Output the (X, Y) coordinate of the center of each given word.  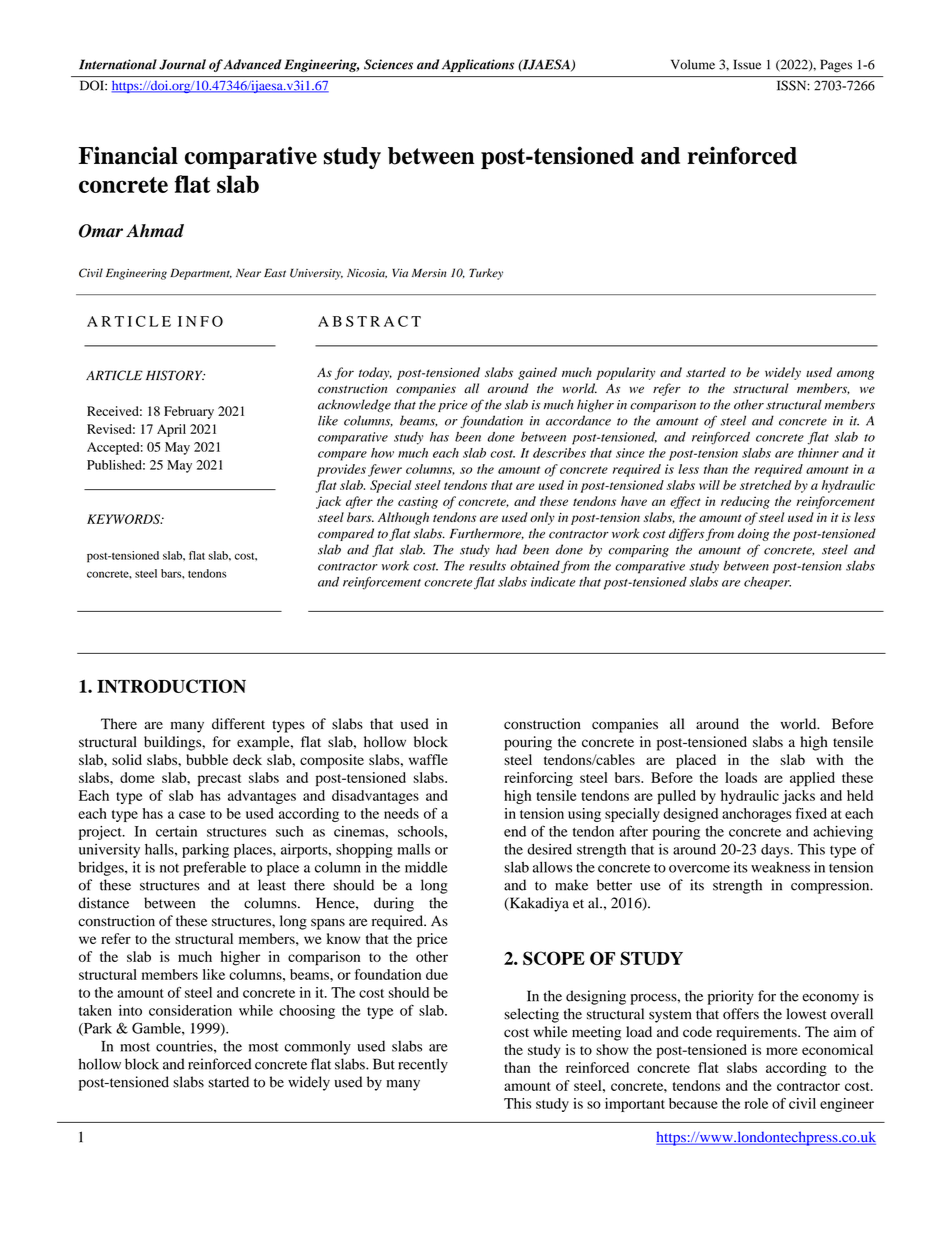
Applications (478, 65)
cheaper (767, 583)
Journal (182, 64)
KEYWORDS (124, 519)
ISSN (793, 85)
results (487, 566)
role (756, 1103)
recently (423, 1065)
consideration (190, 1010)
